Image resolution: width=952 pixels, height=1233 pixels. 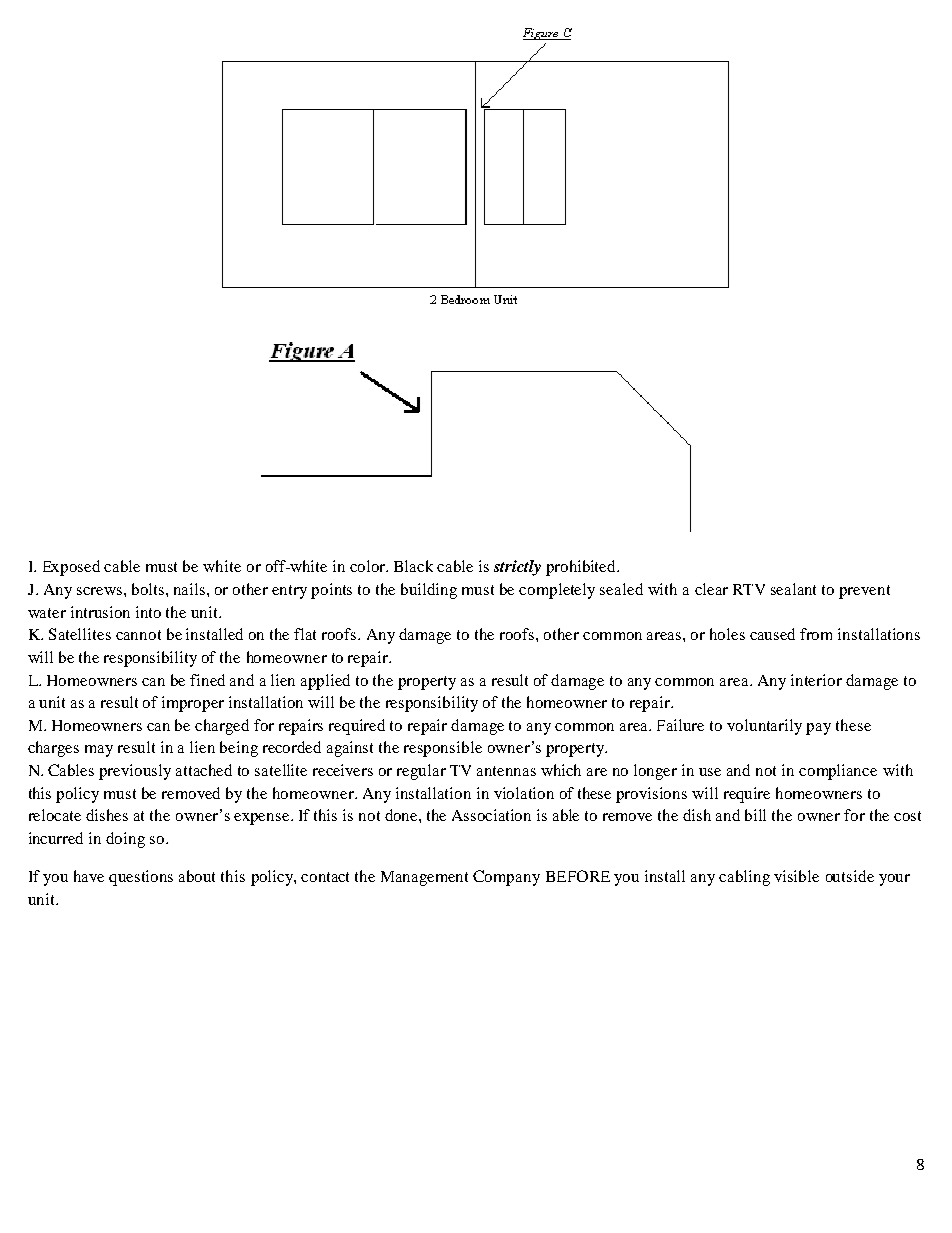 I want to click on flat, so click(x=305, y=634).
